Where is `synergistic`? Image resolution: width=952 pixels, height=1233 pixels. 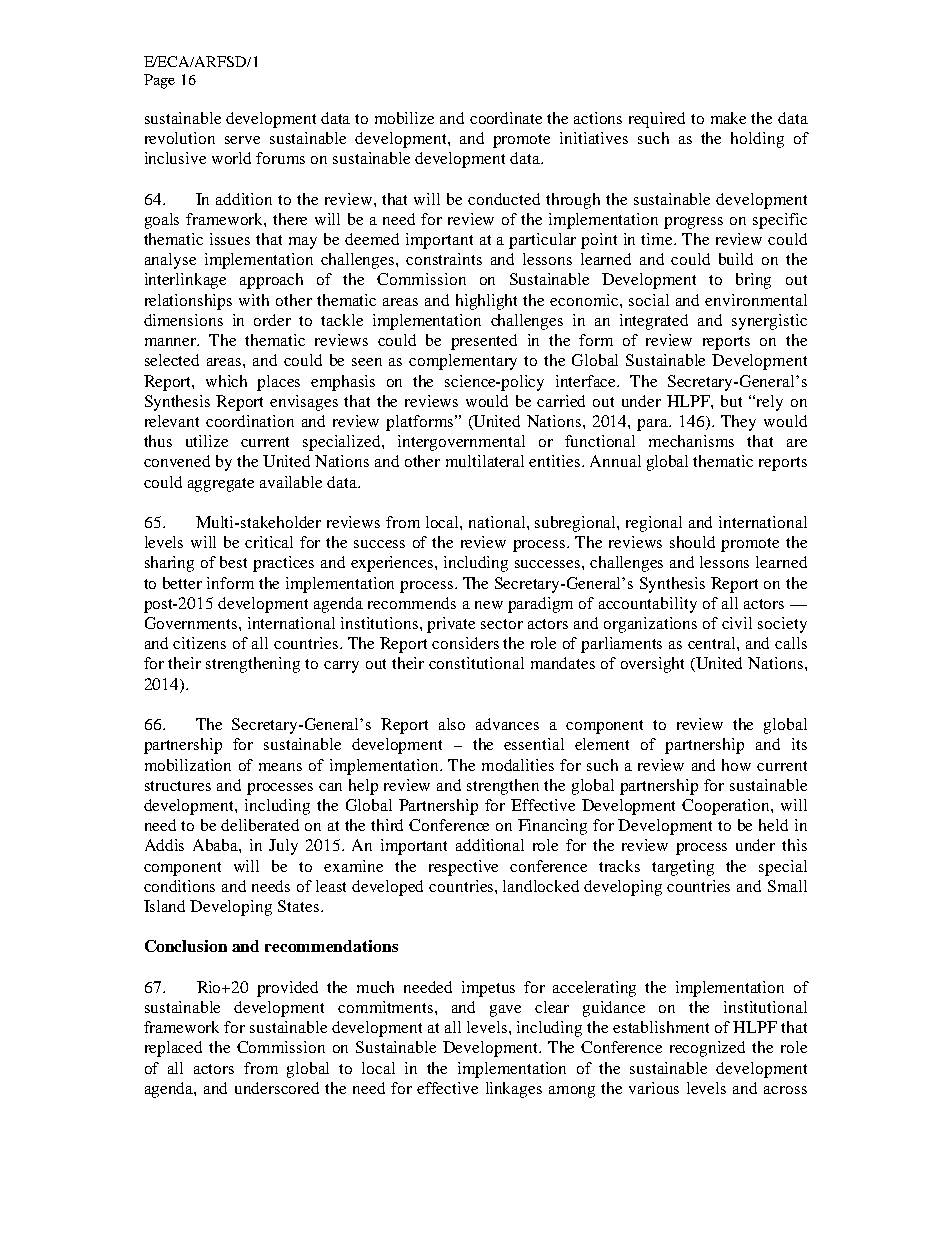 synergistic is located at coordinates (769, 322).
